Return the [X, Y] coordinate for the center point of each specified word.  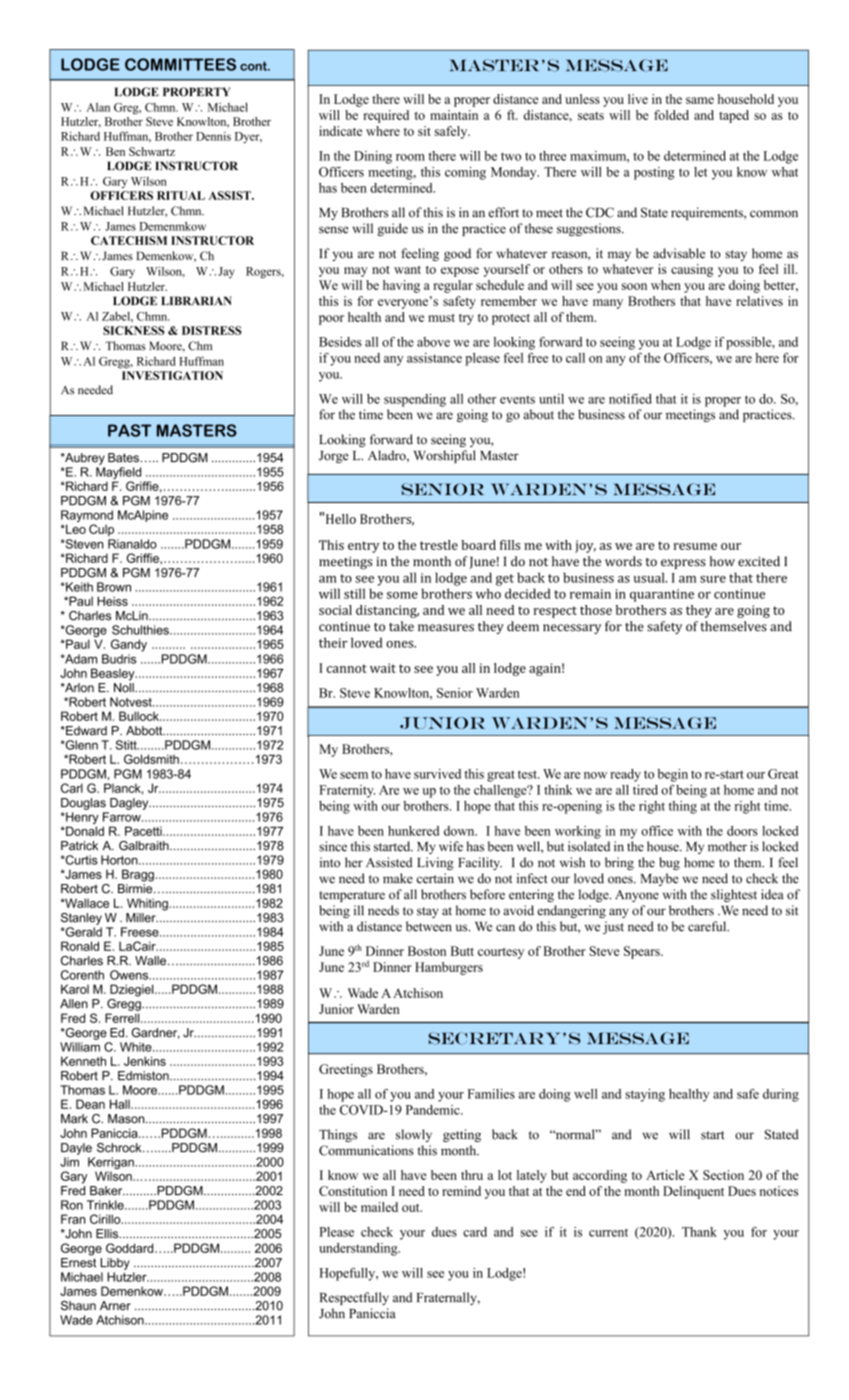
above [433, 342]
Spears [643, 952]
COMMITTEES [180, 64]
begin [672, 775]
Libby [115, 1264]
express [683, 564]
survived [437, 774]
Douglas [83, 804]
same [700, 100]
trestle [439, 545]
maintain [454, 115]
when [666, 285]
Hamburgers [449, 968]
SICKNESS [134, 330]
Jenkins [145, 1061]
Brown [114, 587]
